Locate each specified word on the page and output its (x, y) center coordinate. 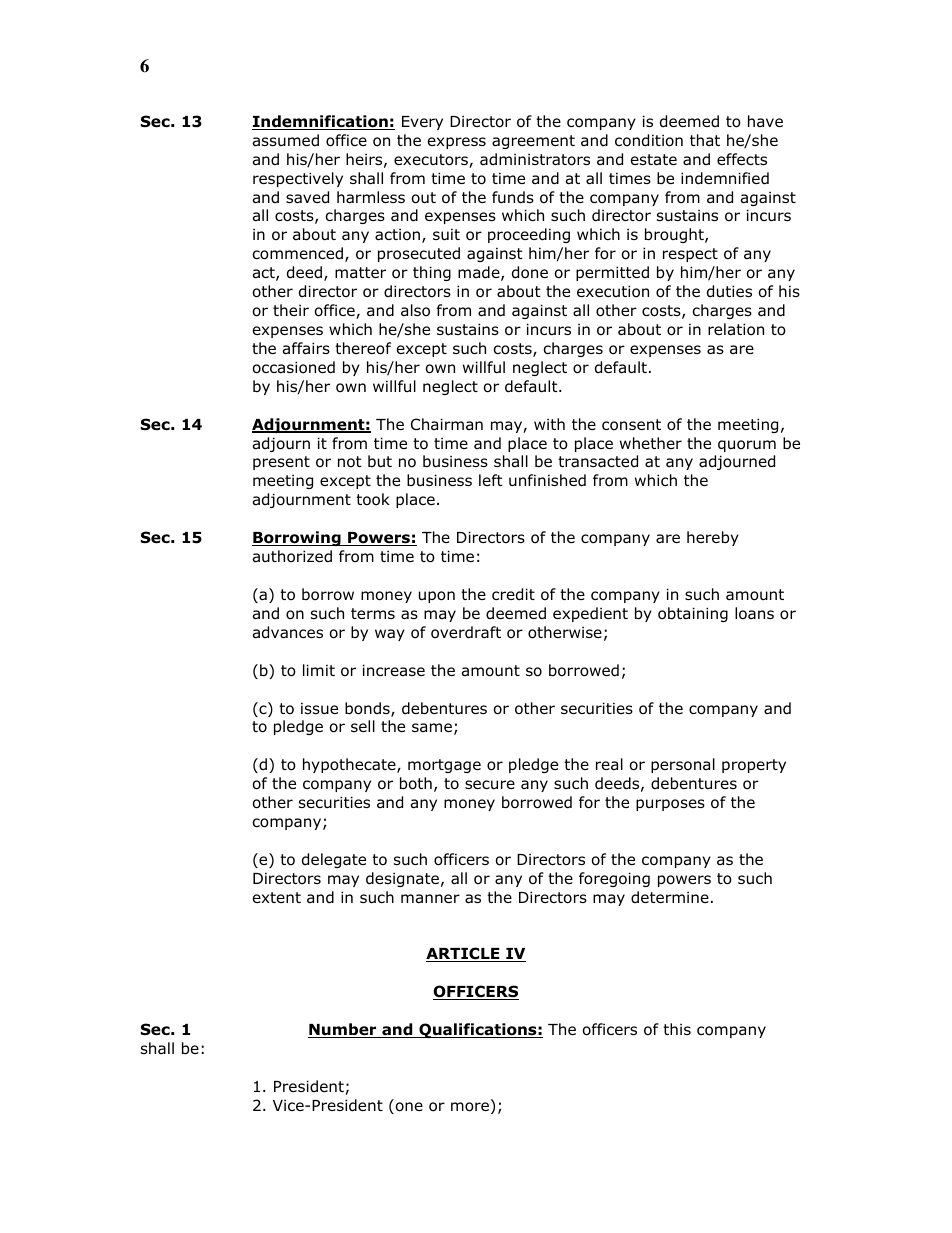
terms (373, 613)
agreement (533, 142)
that (705, 140)
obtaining (693, 614)
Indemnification (321, 122)
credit (513, 594)
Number (343, 1030)
